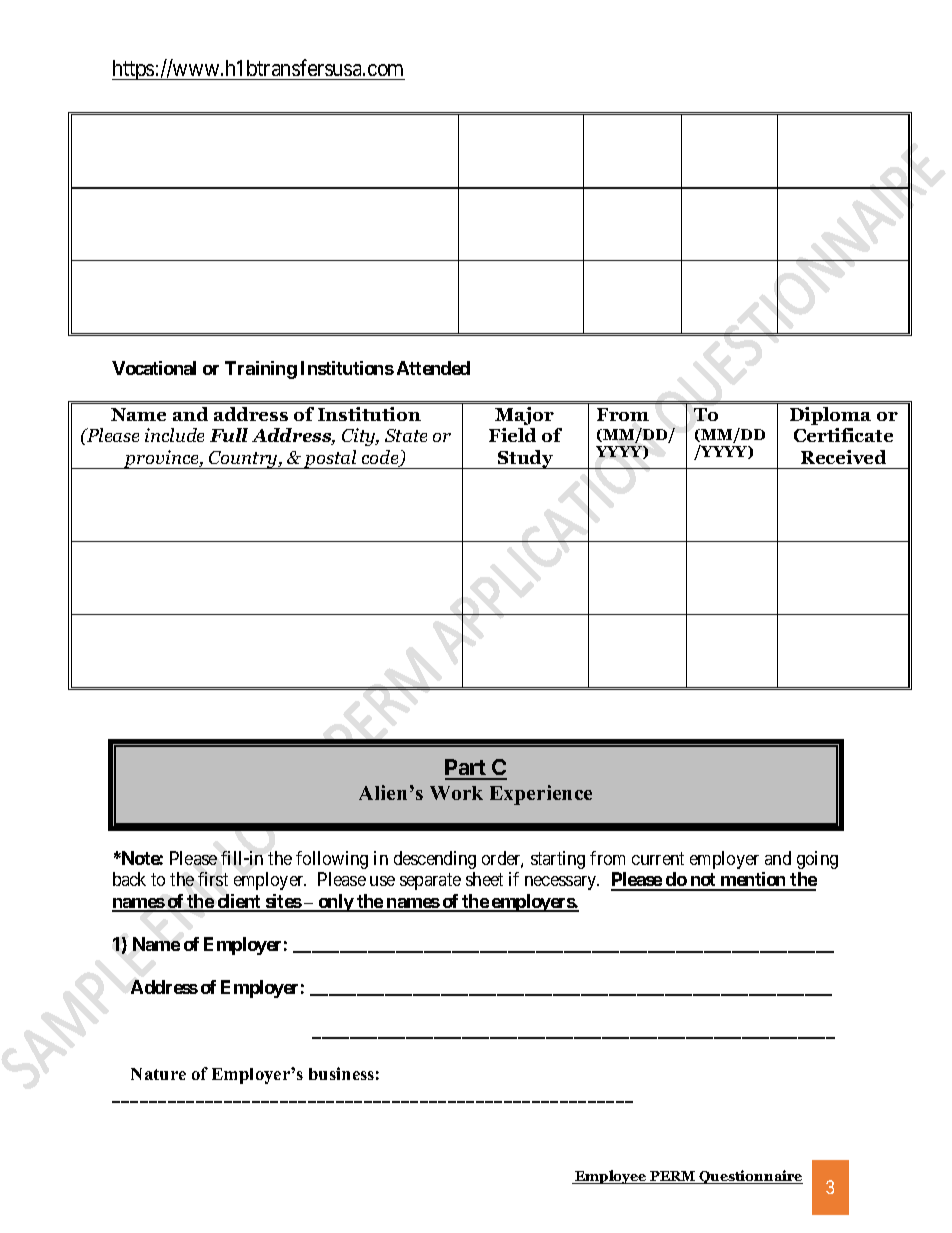 The height and width of the page is (1233, 952). Describe the element at coordinates (456, 793) in the page. I see `Work` at that location.
